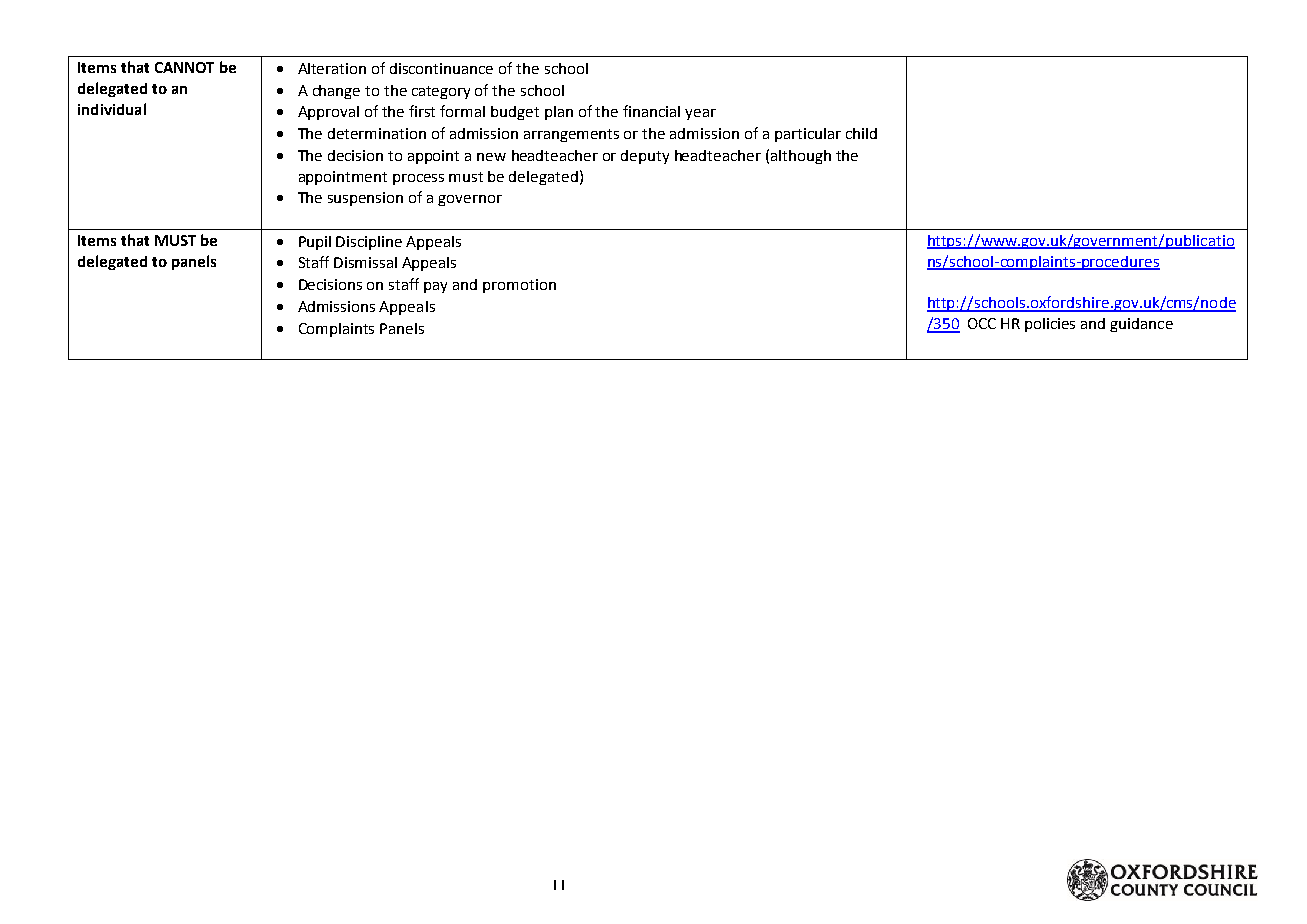  I want to click on year, so click(700, 114).
